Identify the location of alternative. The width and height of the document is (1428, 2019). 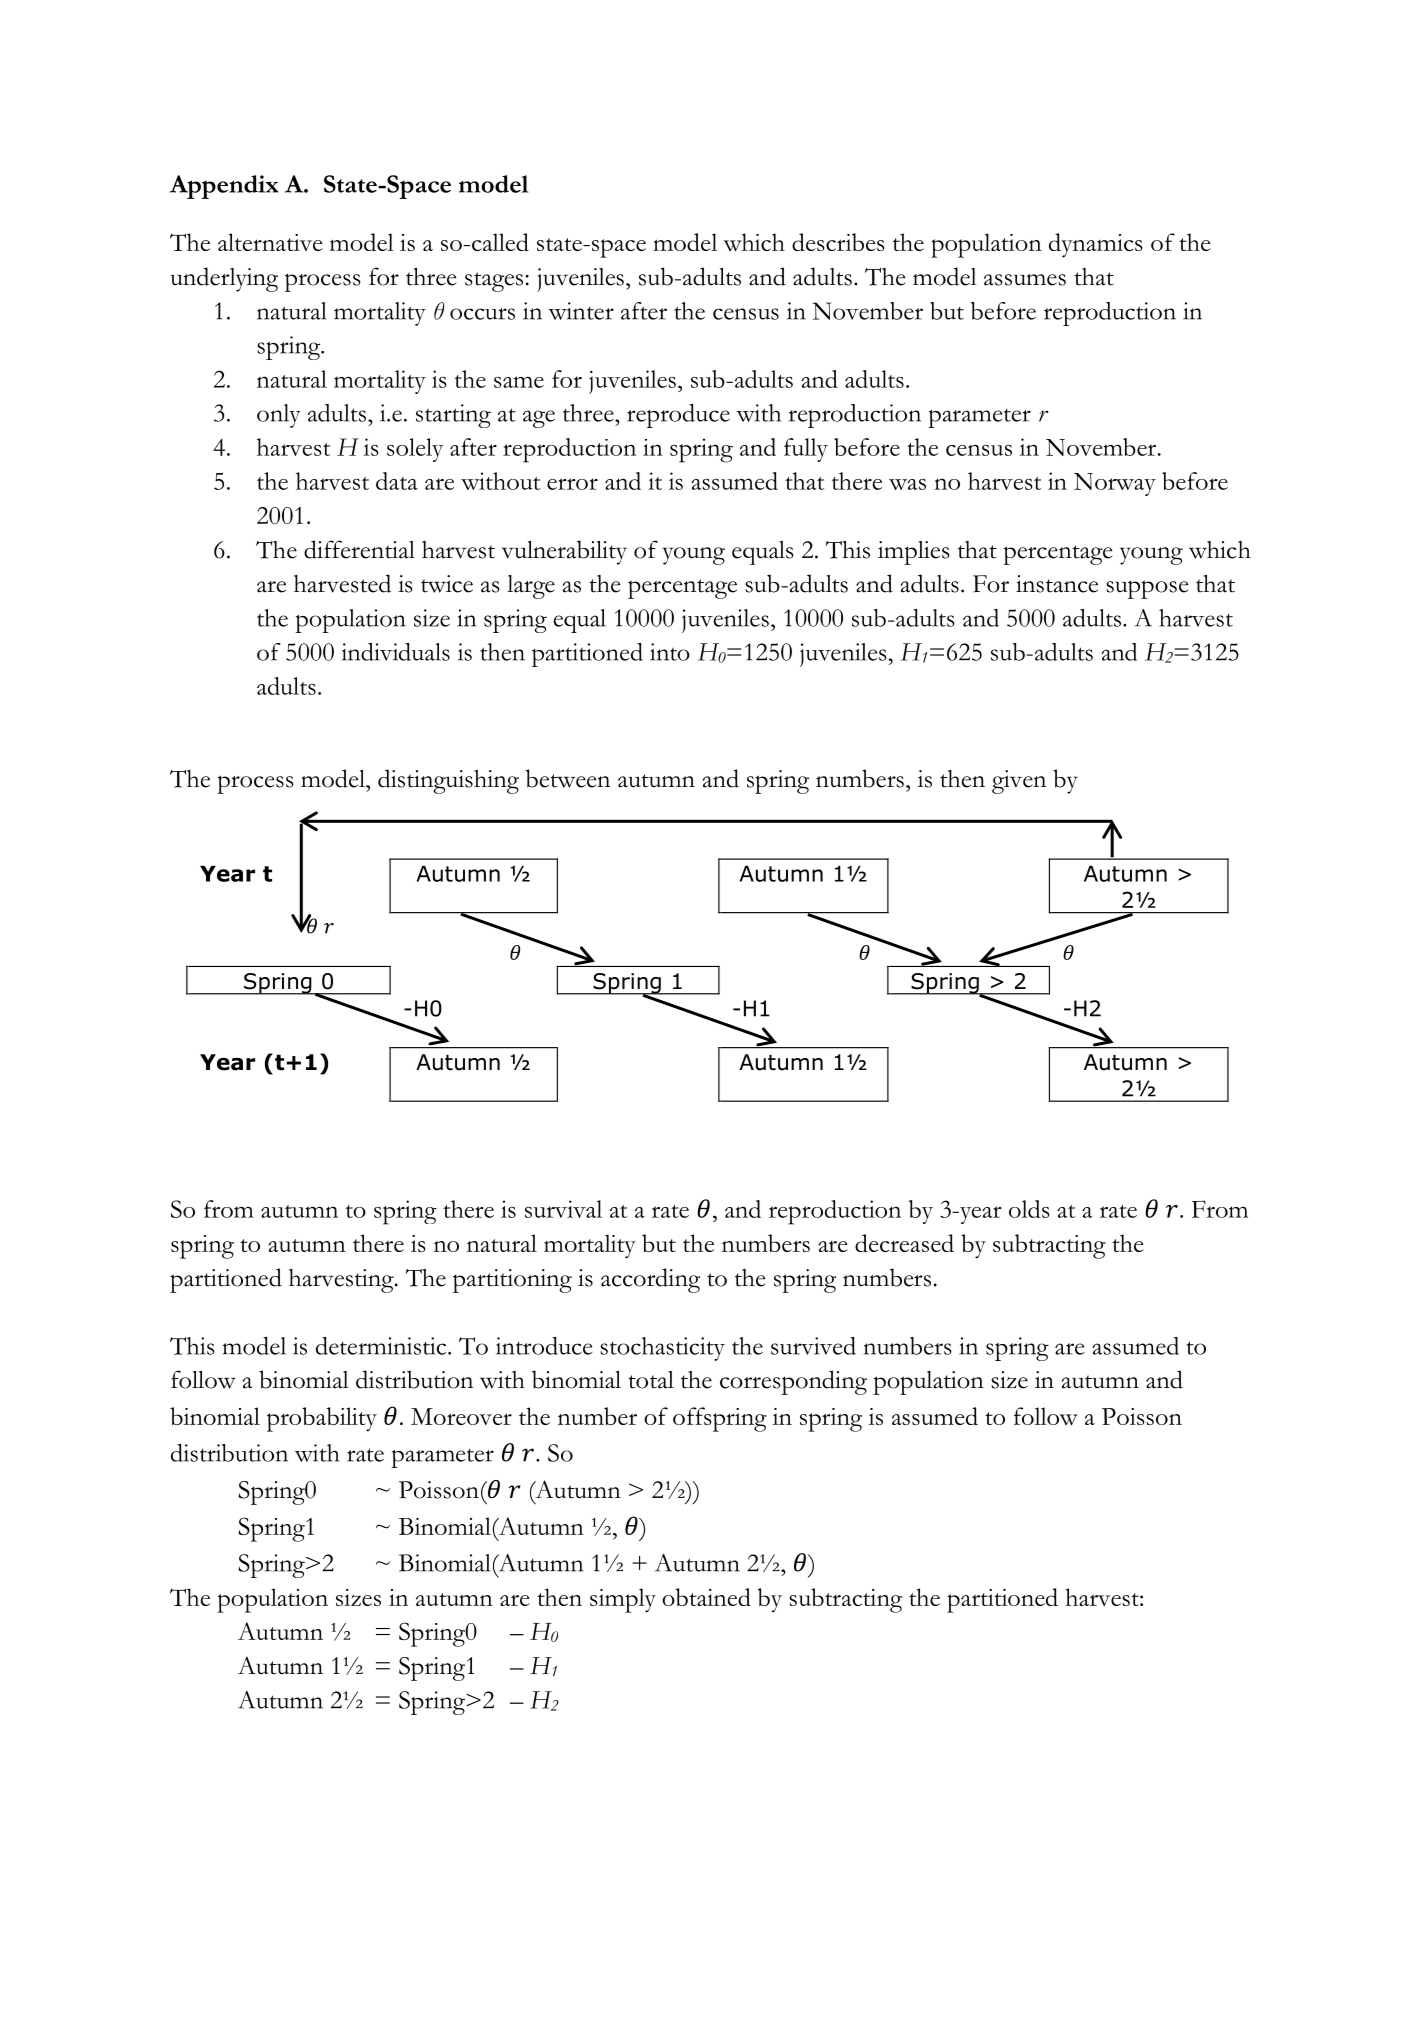
(270, 242).
